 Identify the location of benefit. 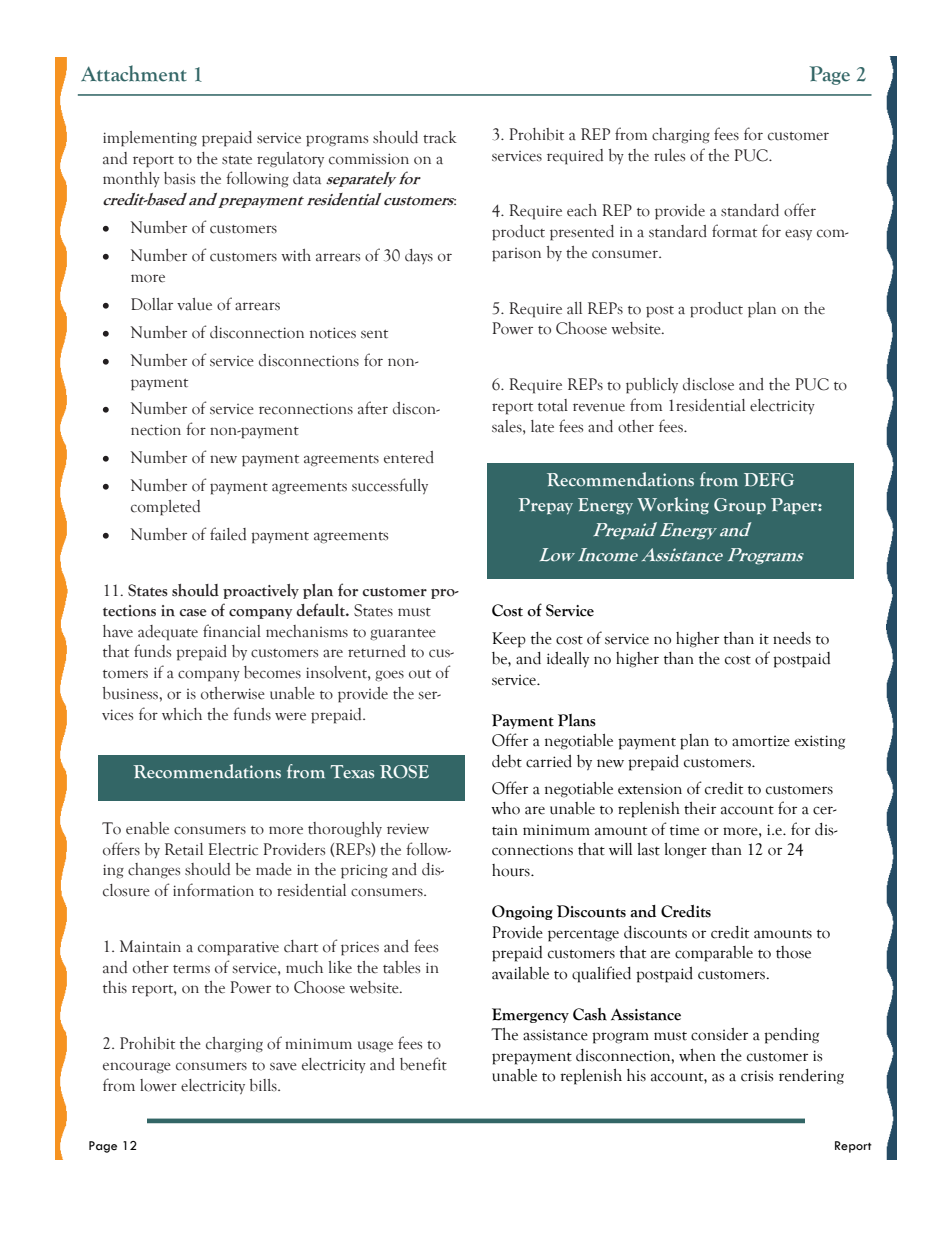
(423, 1064).
